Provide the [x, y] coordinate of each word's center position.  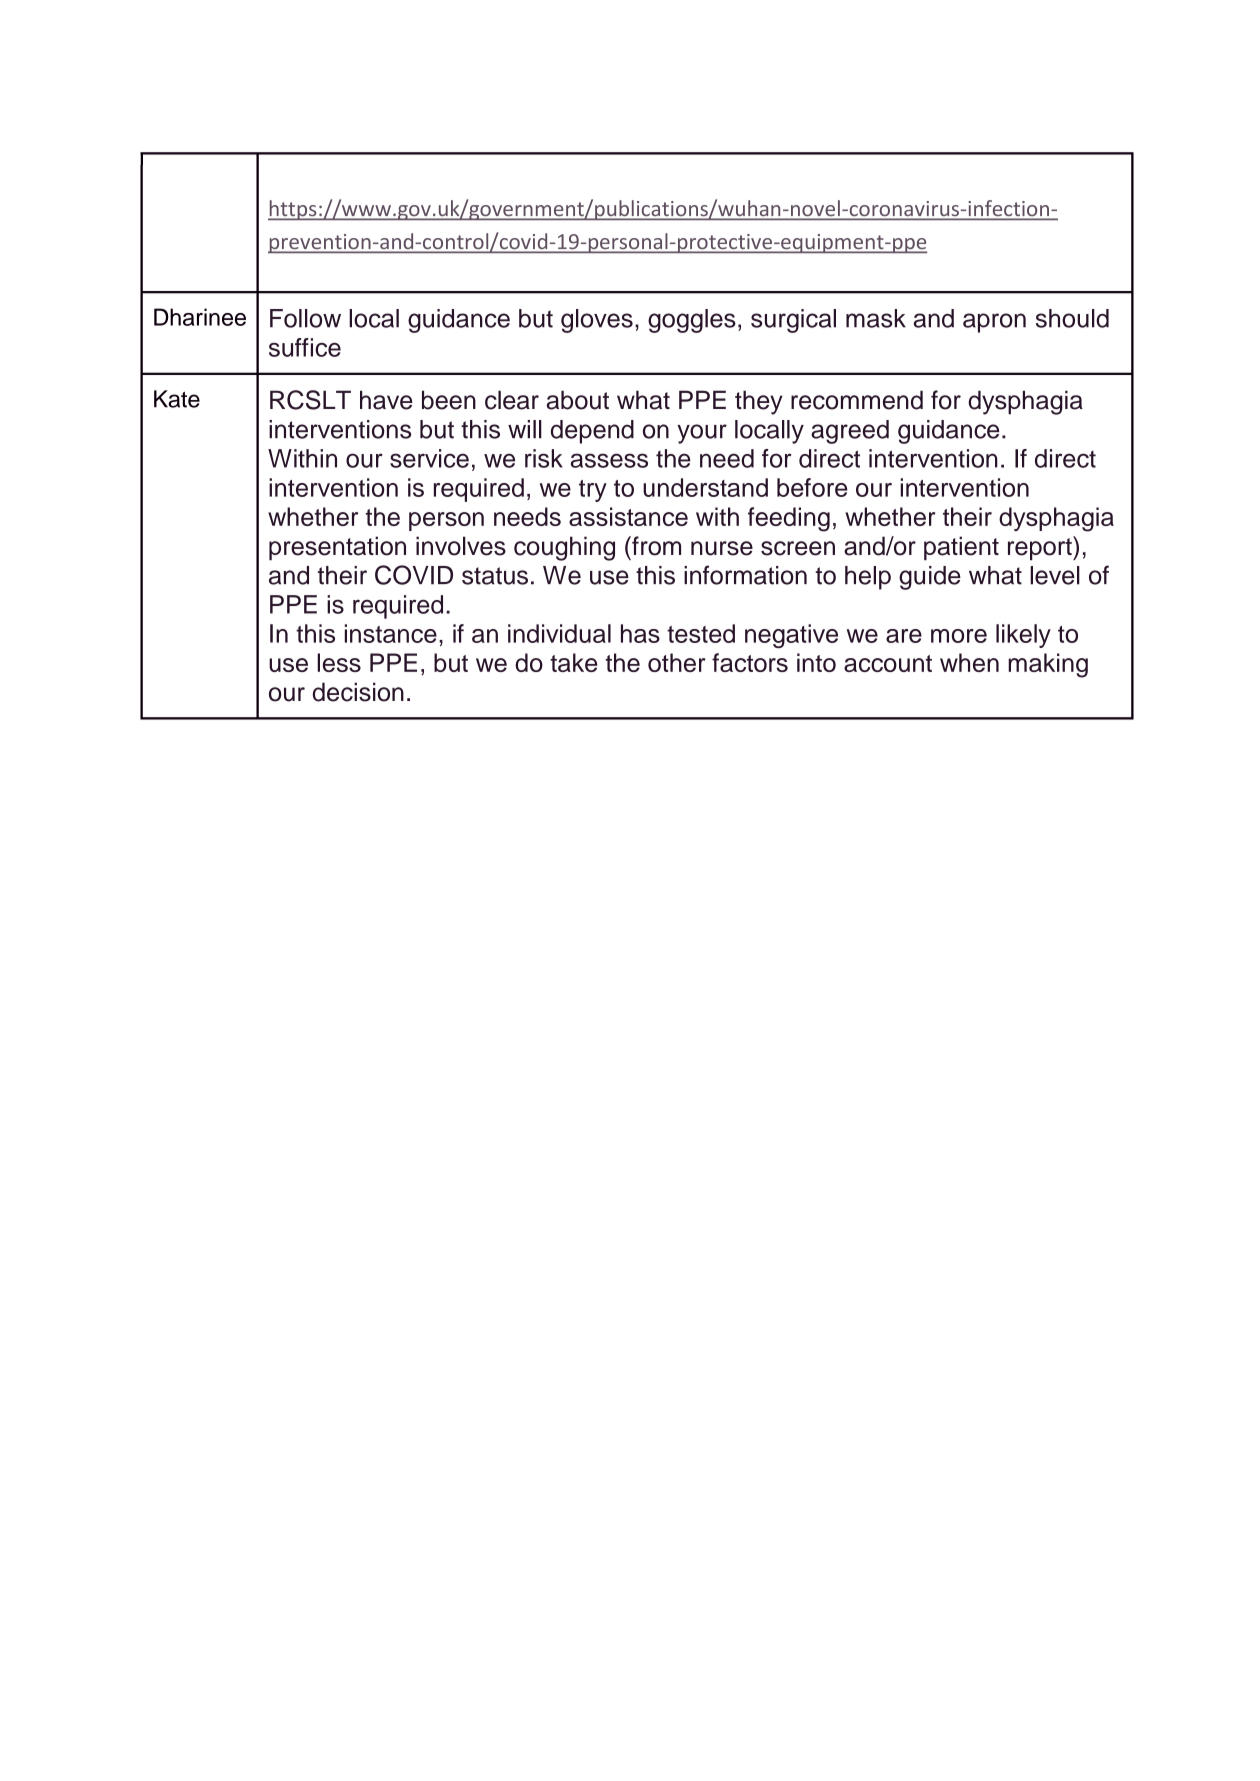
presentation [337, 548]
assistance [628, 516]
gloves [597, 321]
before [812, 487]
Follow [305, 318]
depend [592, 432]
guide [930, 578]
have [386, 400]
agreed [850, 432]
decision [358, 692]
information [745, 575]
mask [876, 318]
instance [391, 633]
